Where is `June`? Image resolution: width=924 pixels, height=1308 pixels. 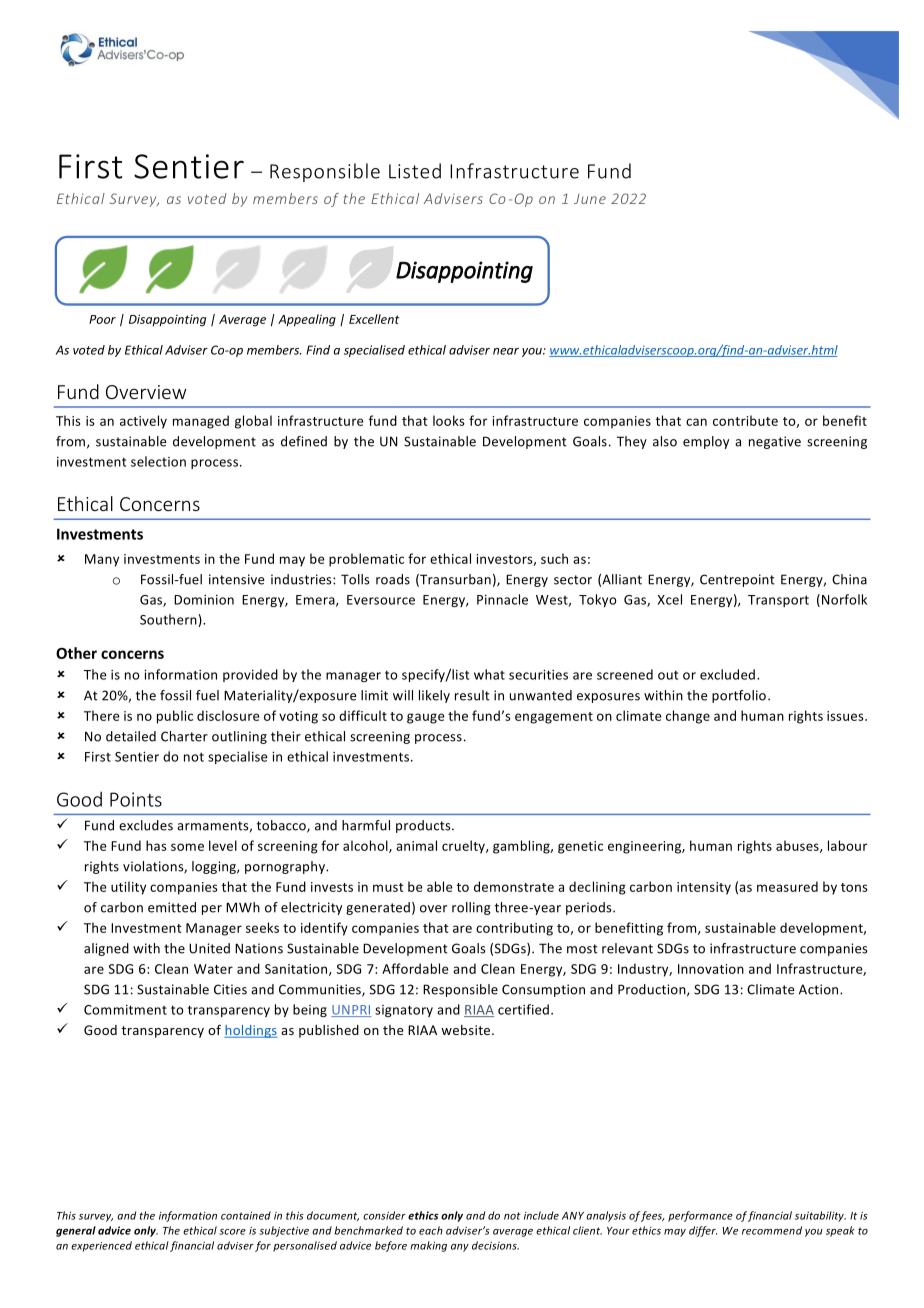
June is located at coordinates (590, 199).
